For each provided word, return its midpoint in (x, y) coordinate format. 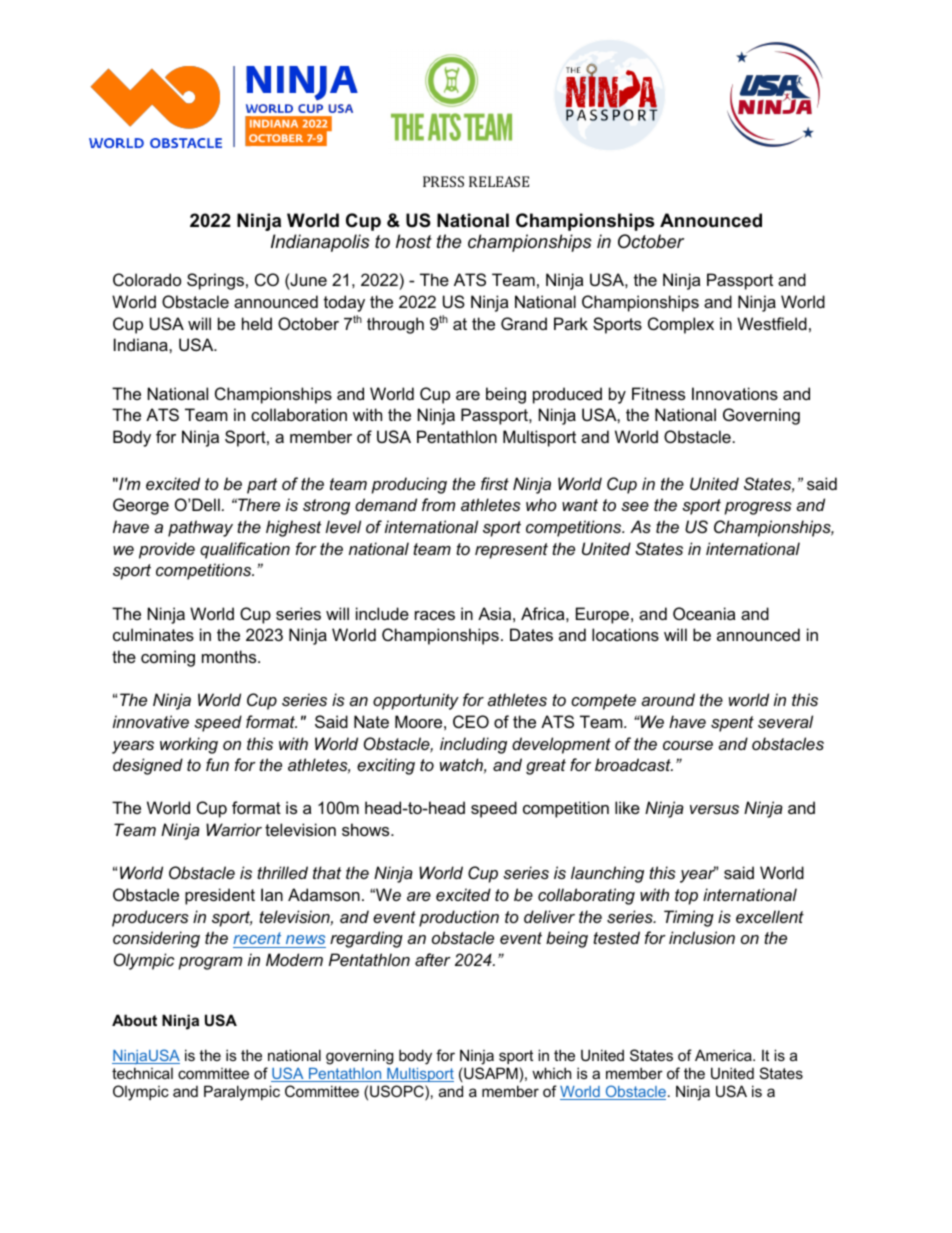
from (438, 504)
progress (758, 508)
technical (142, 1073)
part (262, 486)
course (688, 745)
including (473, 745)
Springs (215, 281)
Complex (681, 325)
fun (217, 764)
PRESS (443, 181)
